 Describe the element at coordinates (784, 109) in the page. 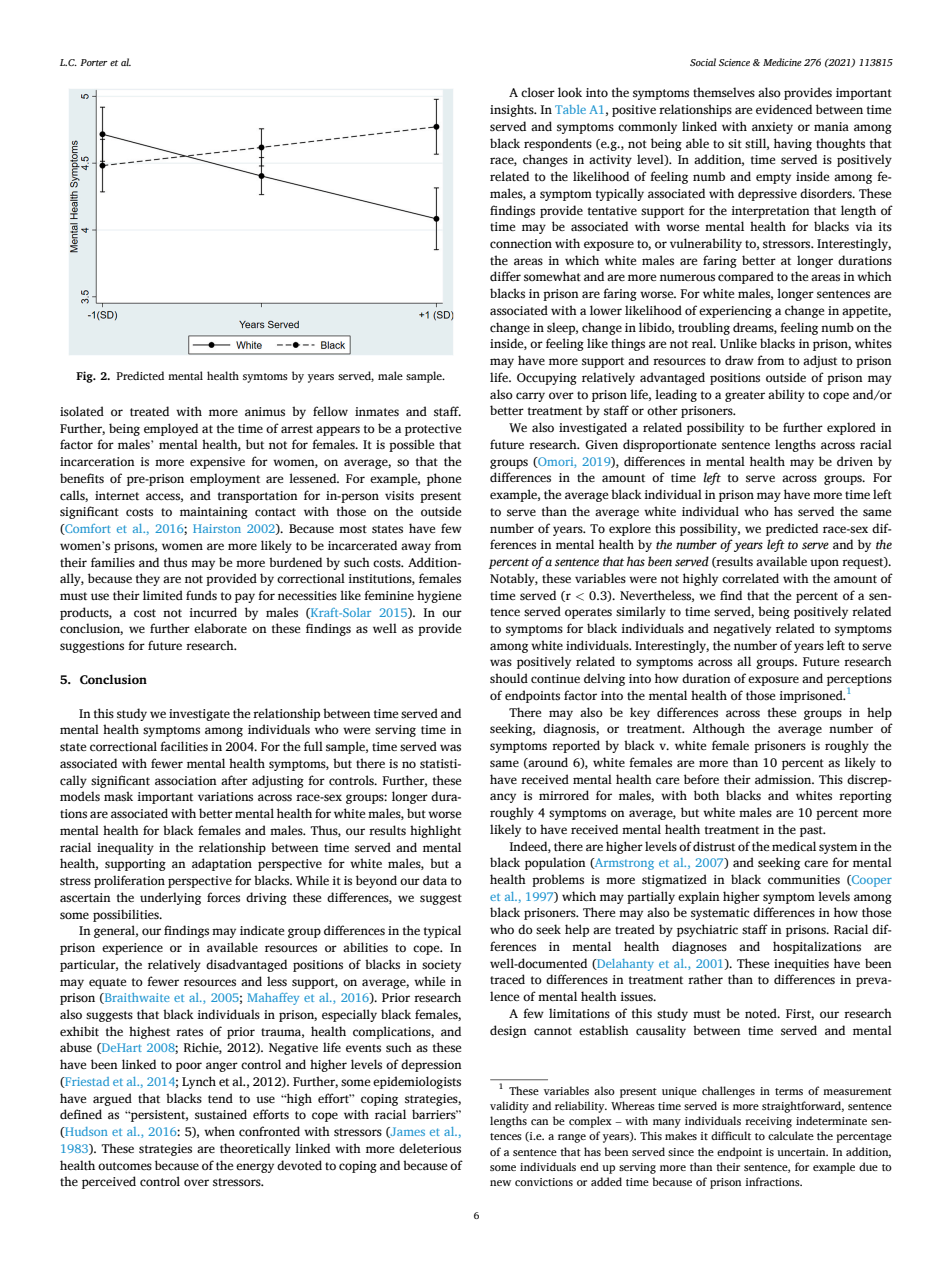

I see `evidenced` at that location.
